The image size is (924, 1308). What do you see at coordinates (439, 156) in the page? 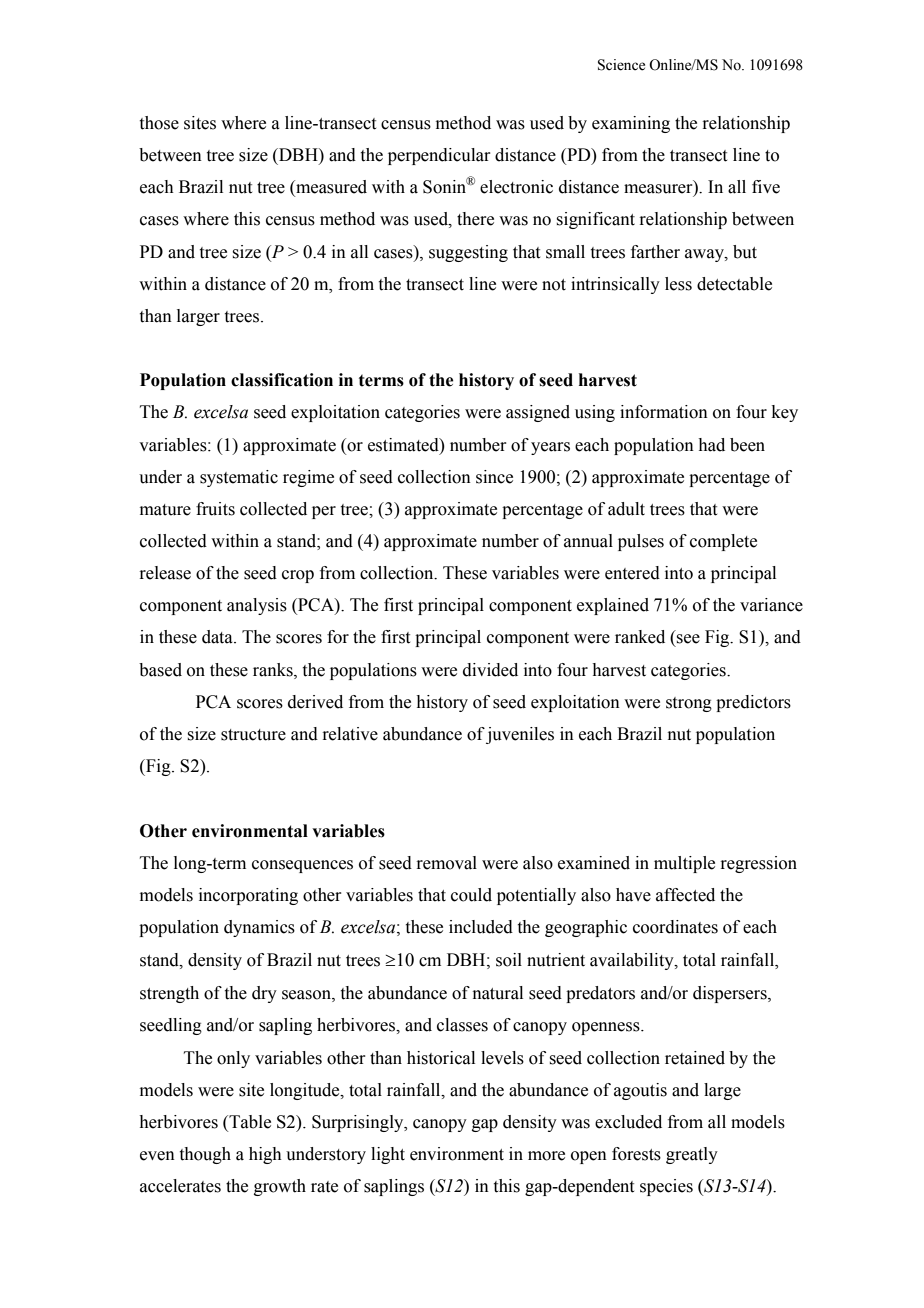
I see `perpendicular` at bounding box center [439, 156].
